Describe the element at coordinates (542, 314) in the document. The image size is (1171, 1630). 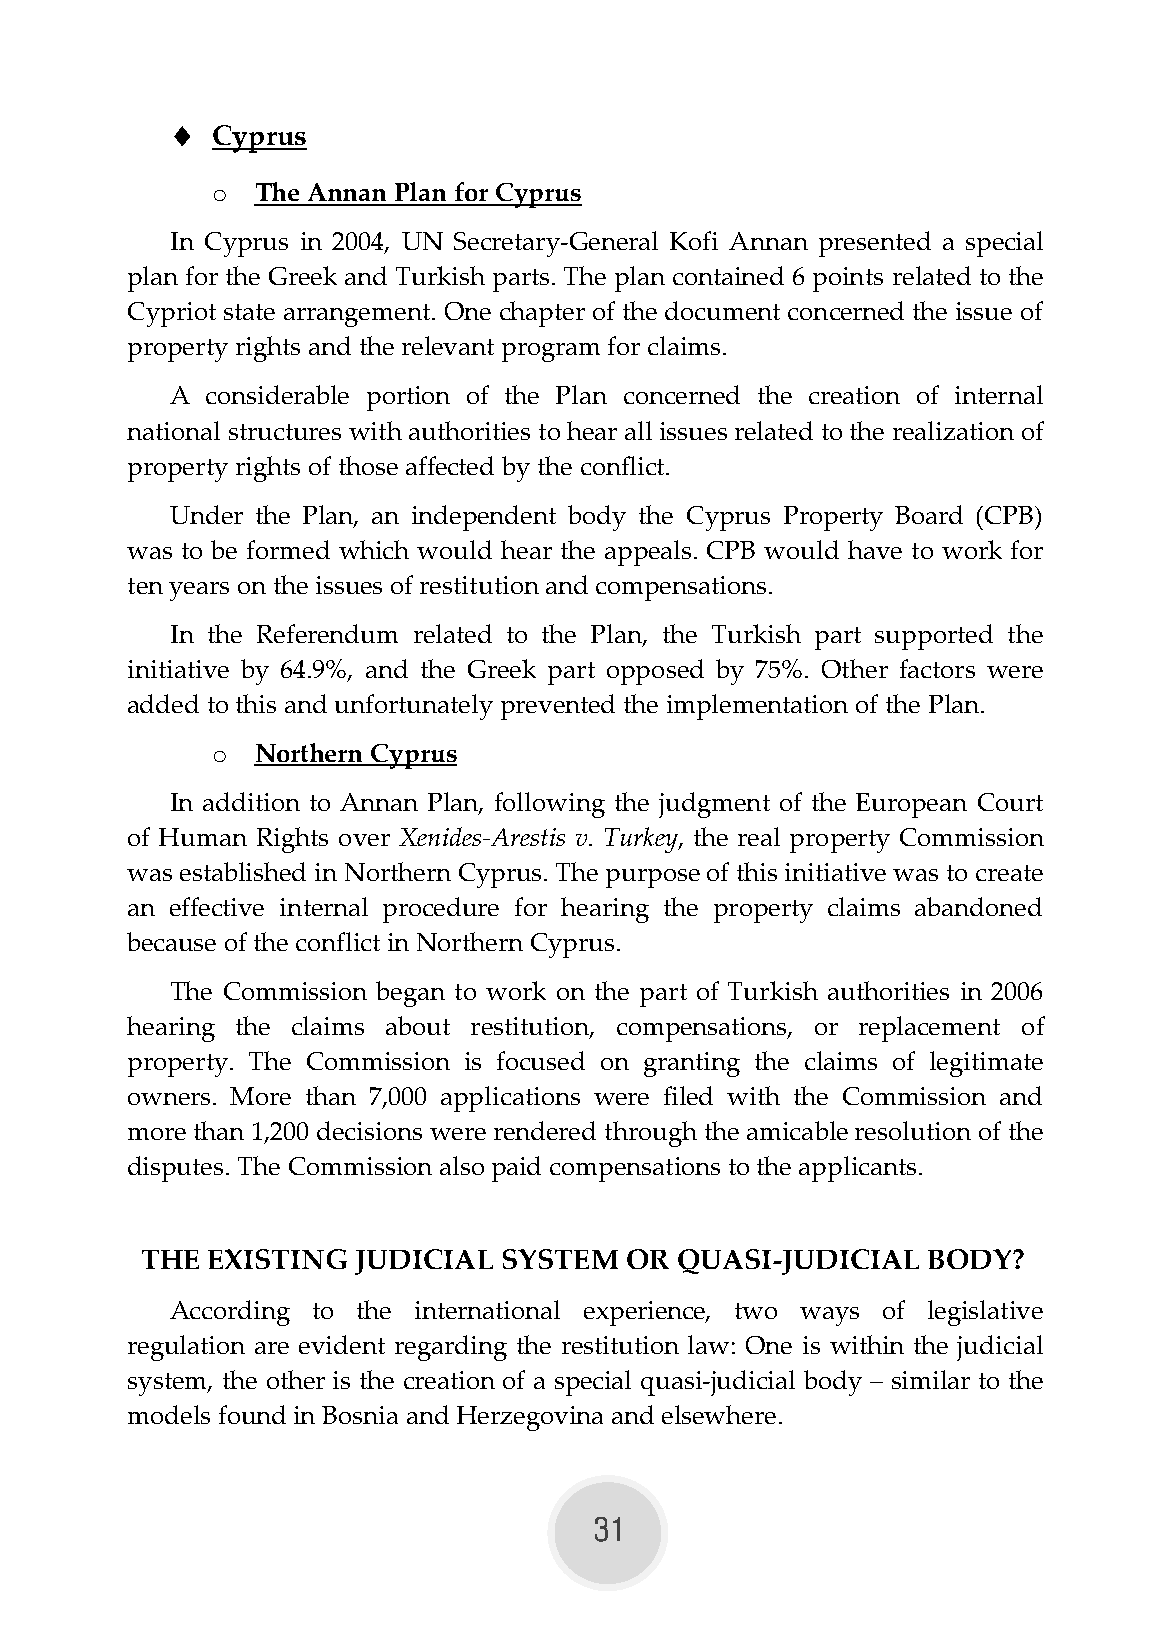
I see `chapter` at that location.
